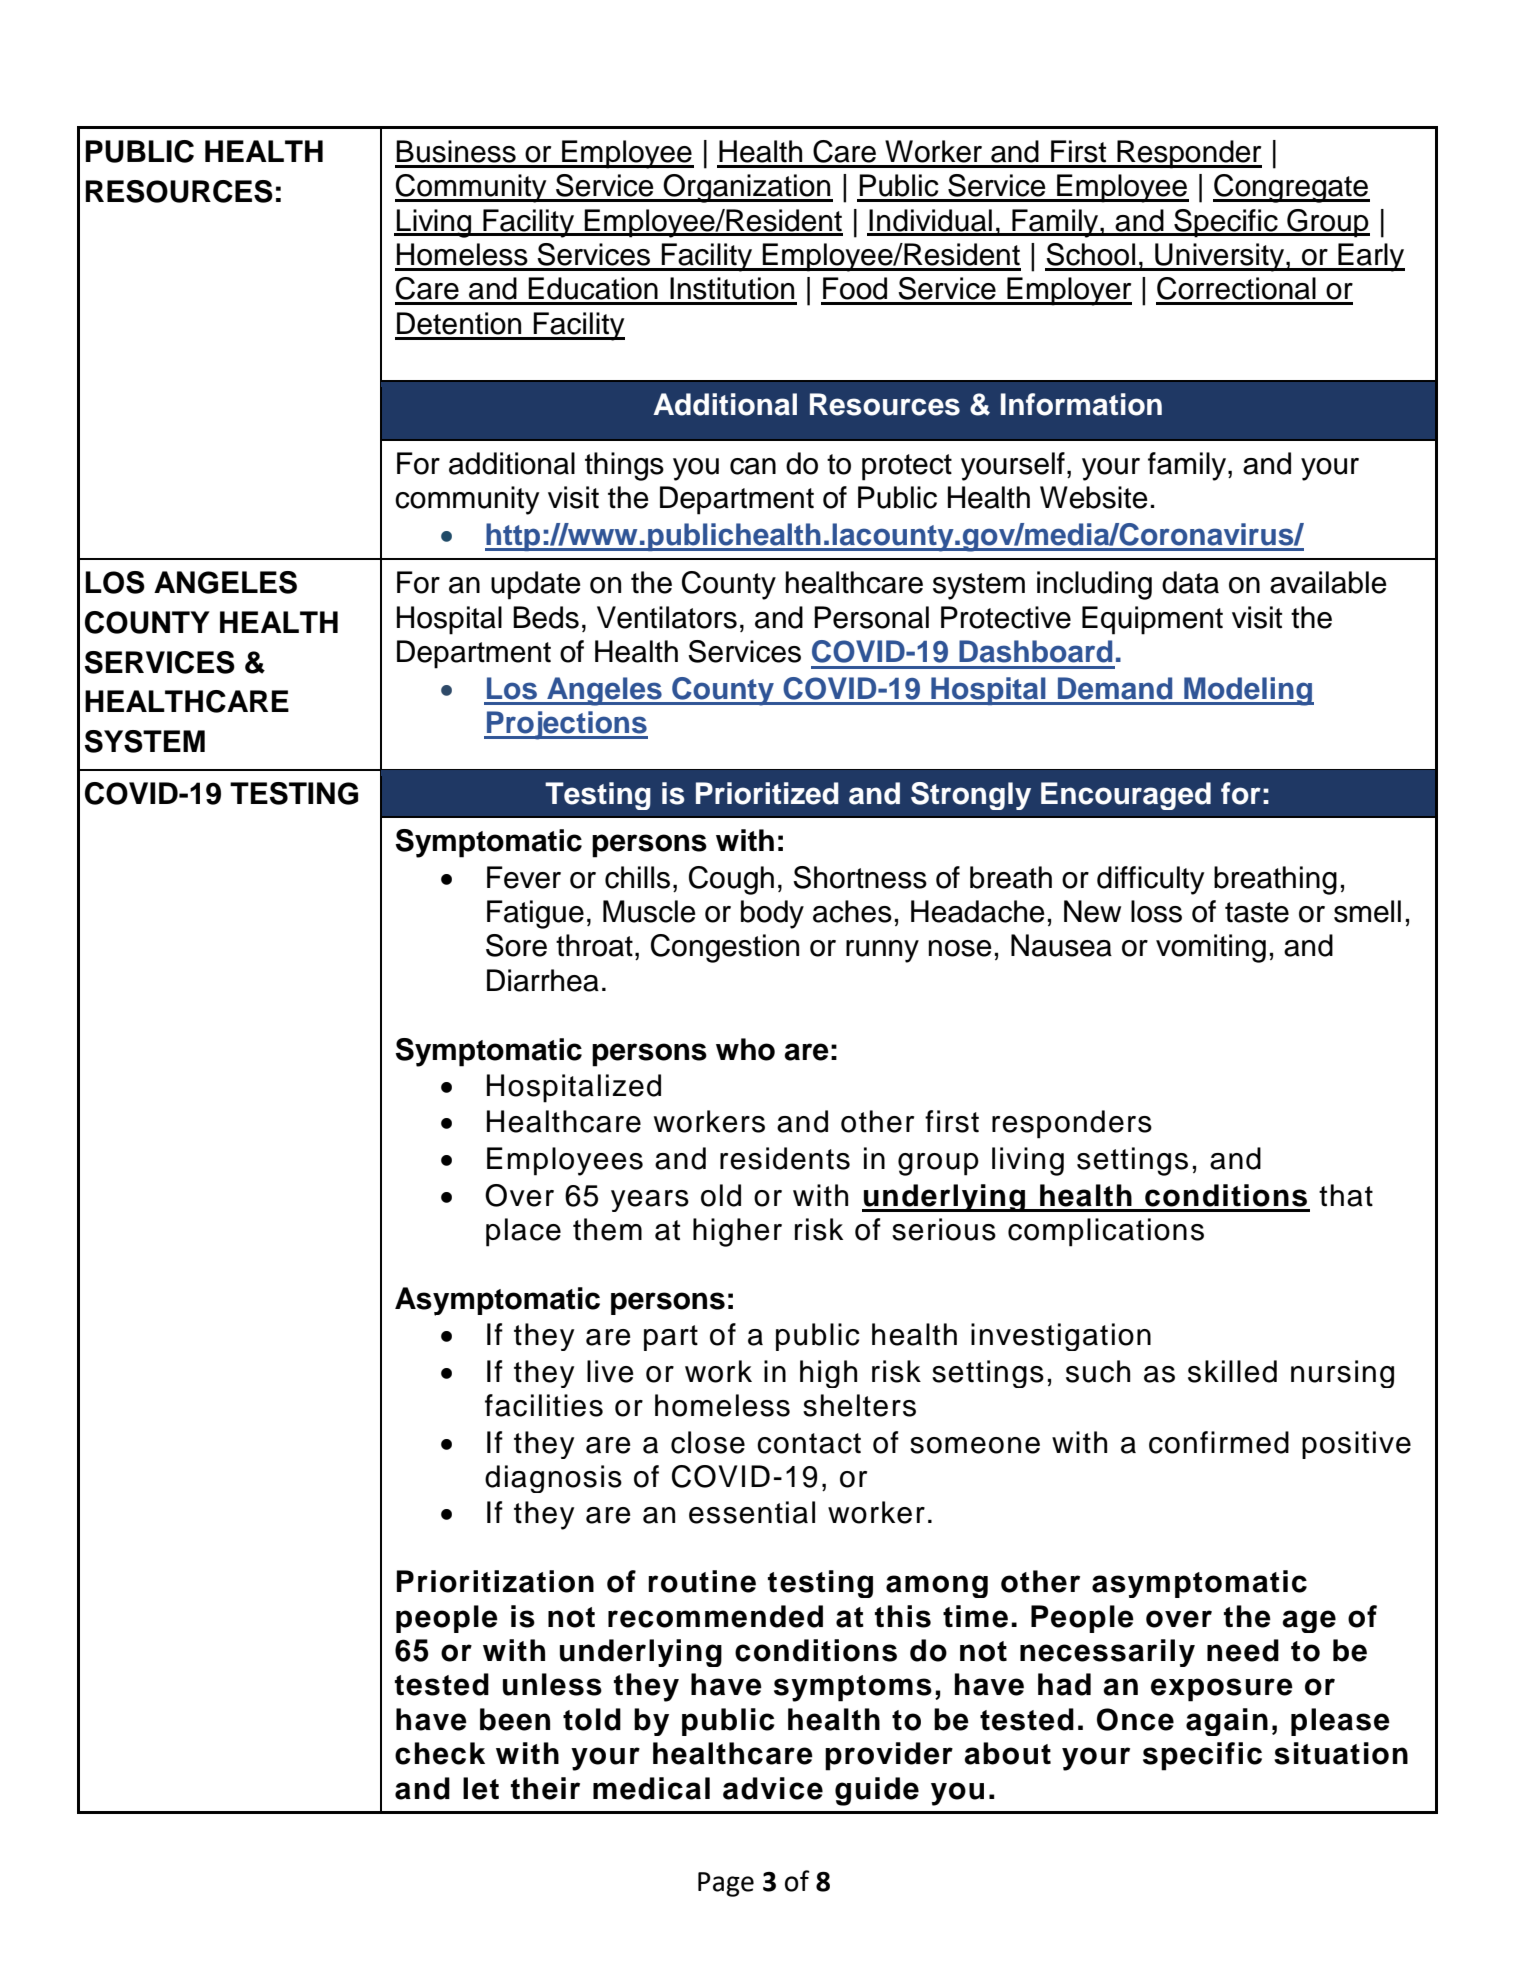  Describe the element at coordinates (566, 725) in the screenshot. I see `Projections` at that location.
